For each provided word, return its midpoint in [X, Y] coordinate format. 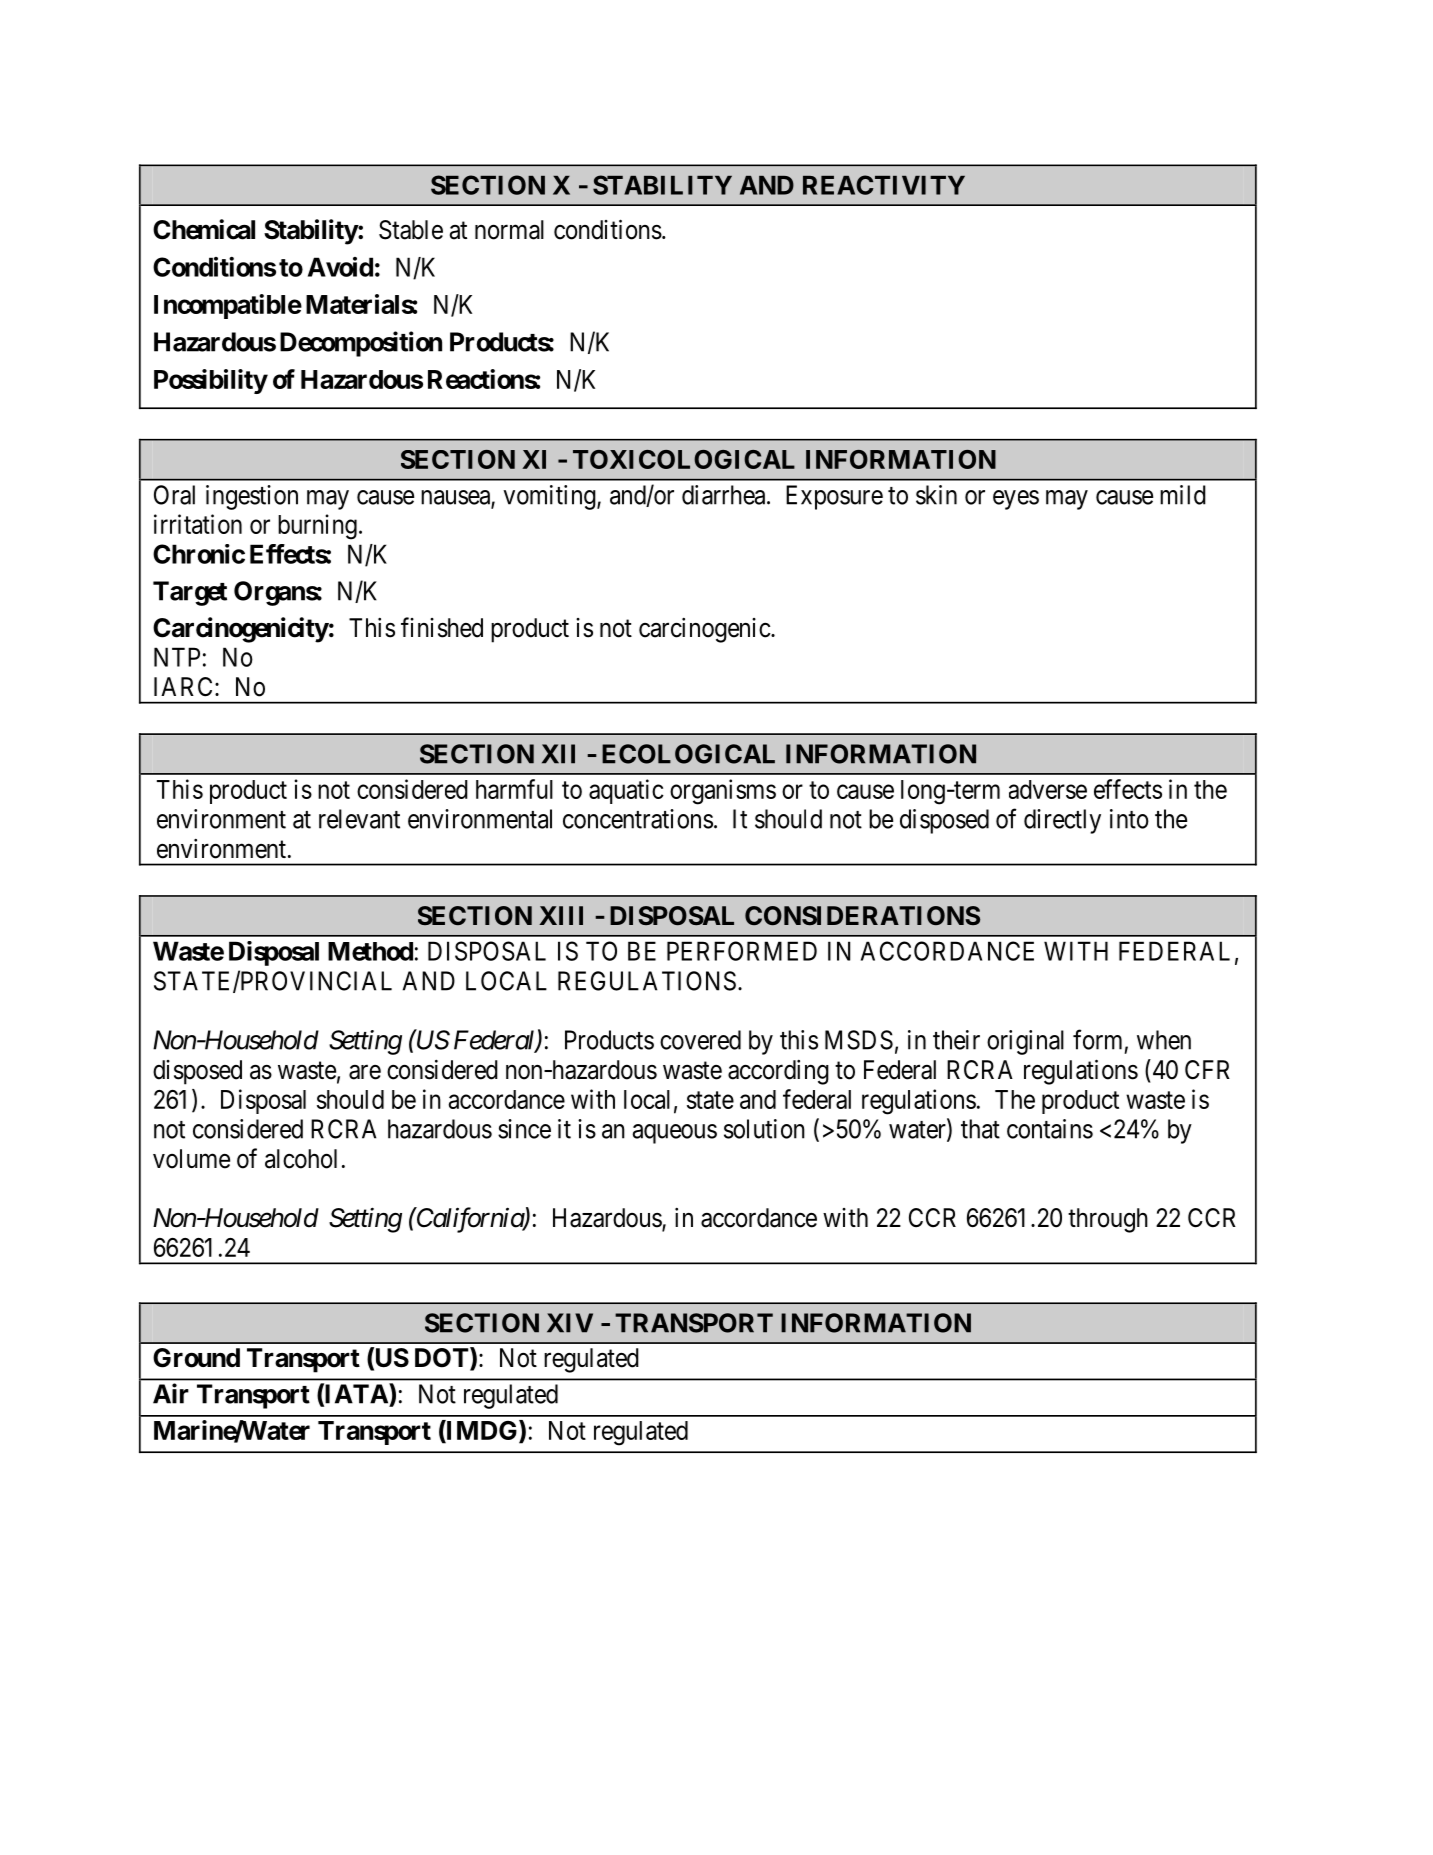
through [1108, 1220]
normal [509, 230]
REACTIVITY [884, 185]
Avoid [340, 267]
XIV [570, 1323]
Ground [196, 1358]
